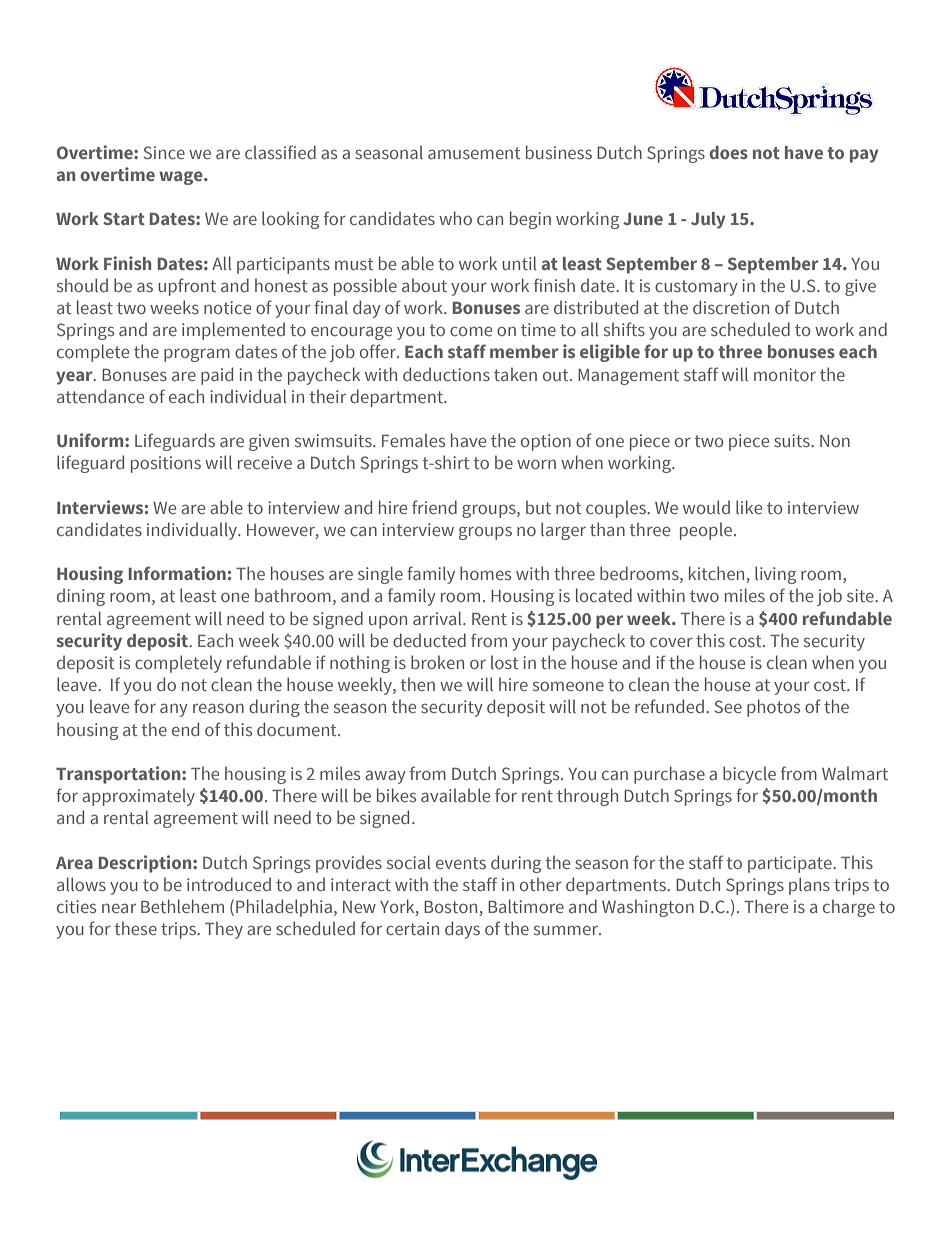 Image resolution: width=952 pixels, height=1233 pixels. What do you see at coordinates (100, 396) in the page?
I see `attendance` at bounding box center [100, 396].
